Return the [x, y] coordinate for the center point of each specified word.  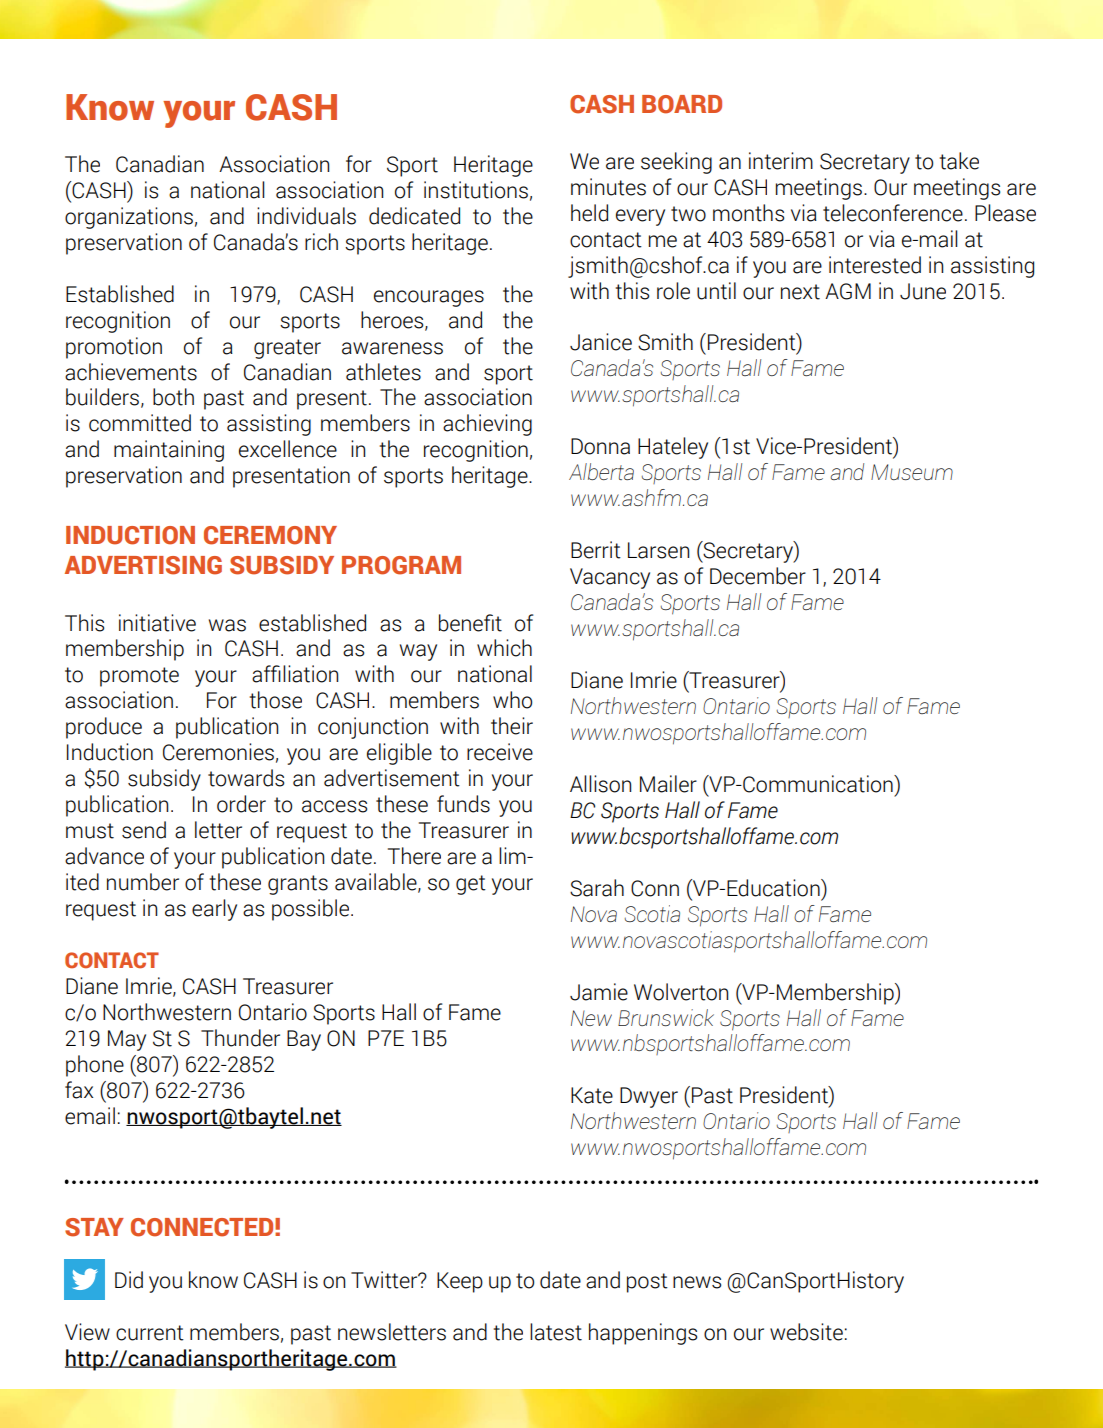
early [214, 910]
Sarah [597, 888]
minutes [608, 187]
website [806, 1332]
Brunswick [666, 1017]
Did [129, 1280]
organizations [129, 218]
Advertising [143, 565]
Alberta [601, 471]
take [959, 161]
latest [556, 1332]
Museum [912, 472]
